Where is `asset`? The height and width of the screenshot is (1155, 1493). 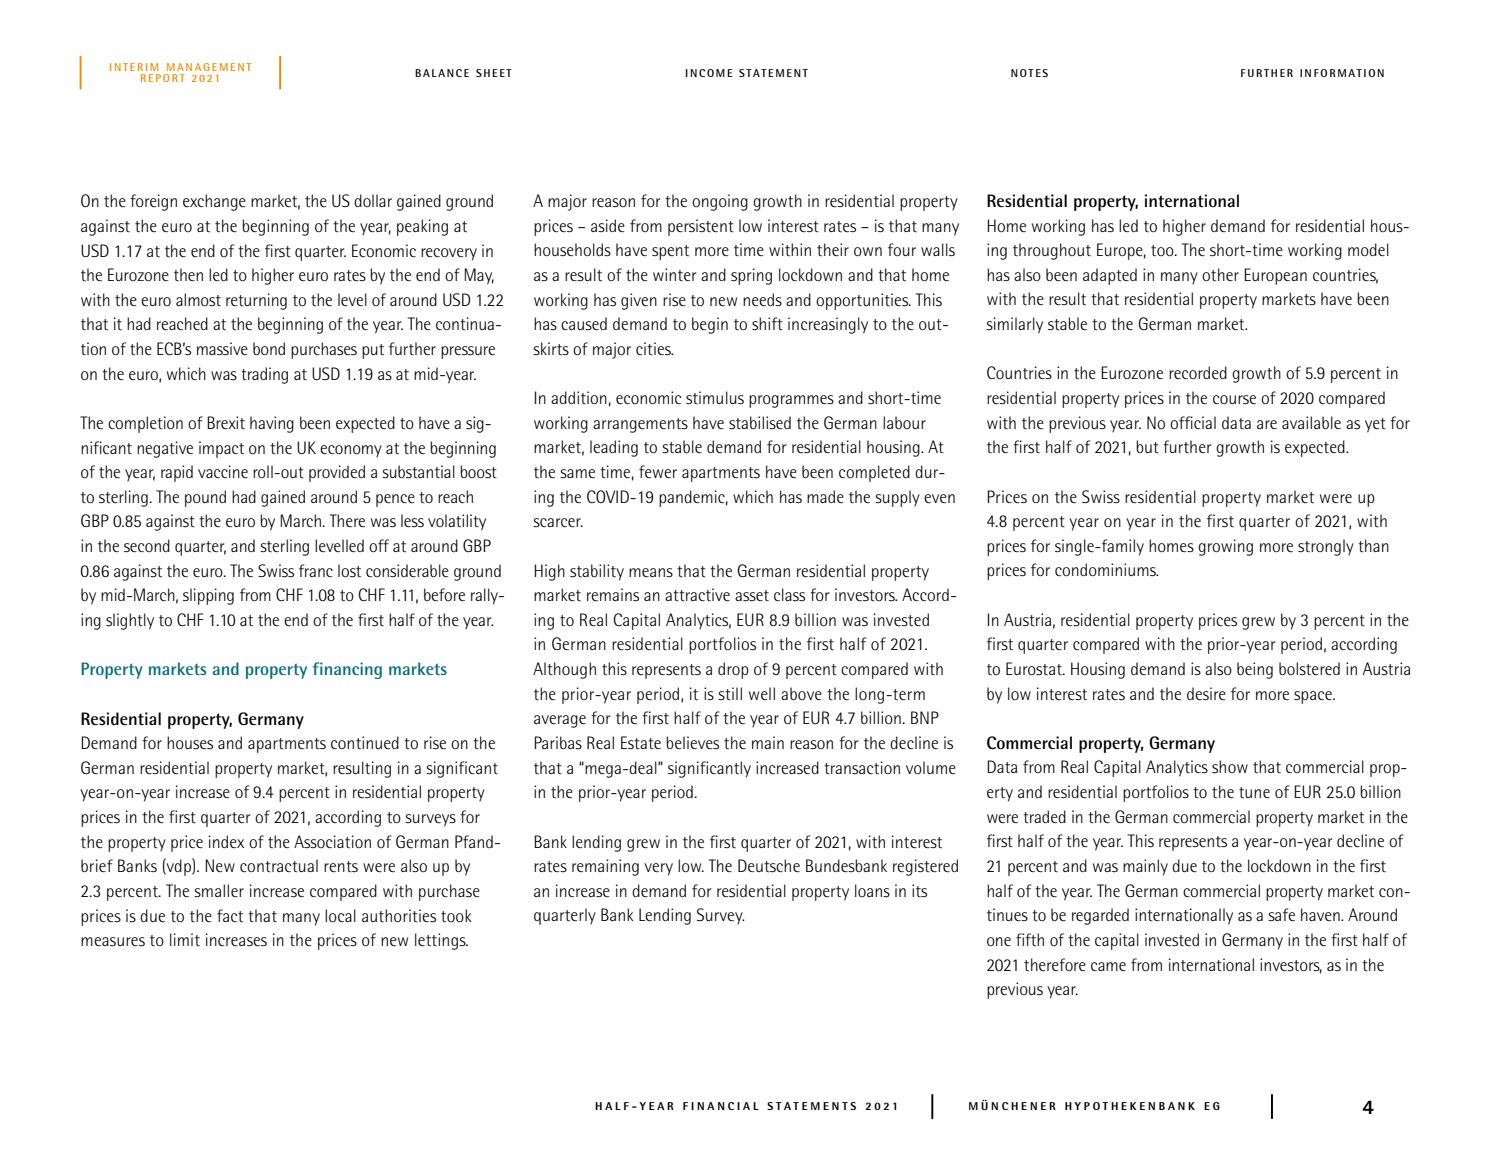 asset is located at coordinates (752, 596).
